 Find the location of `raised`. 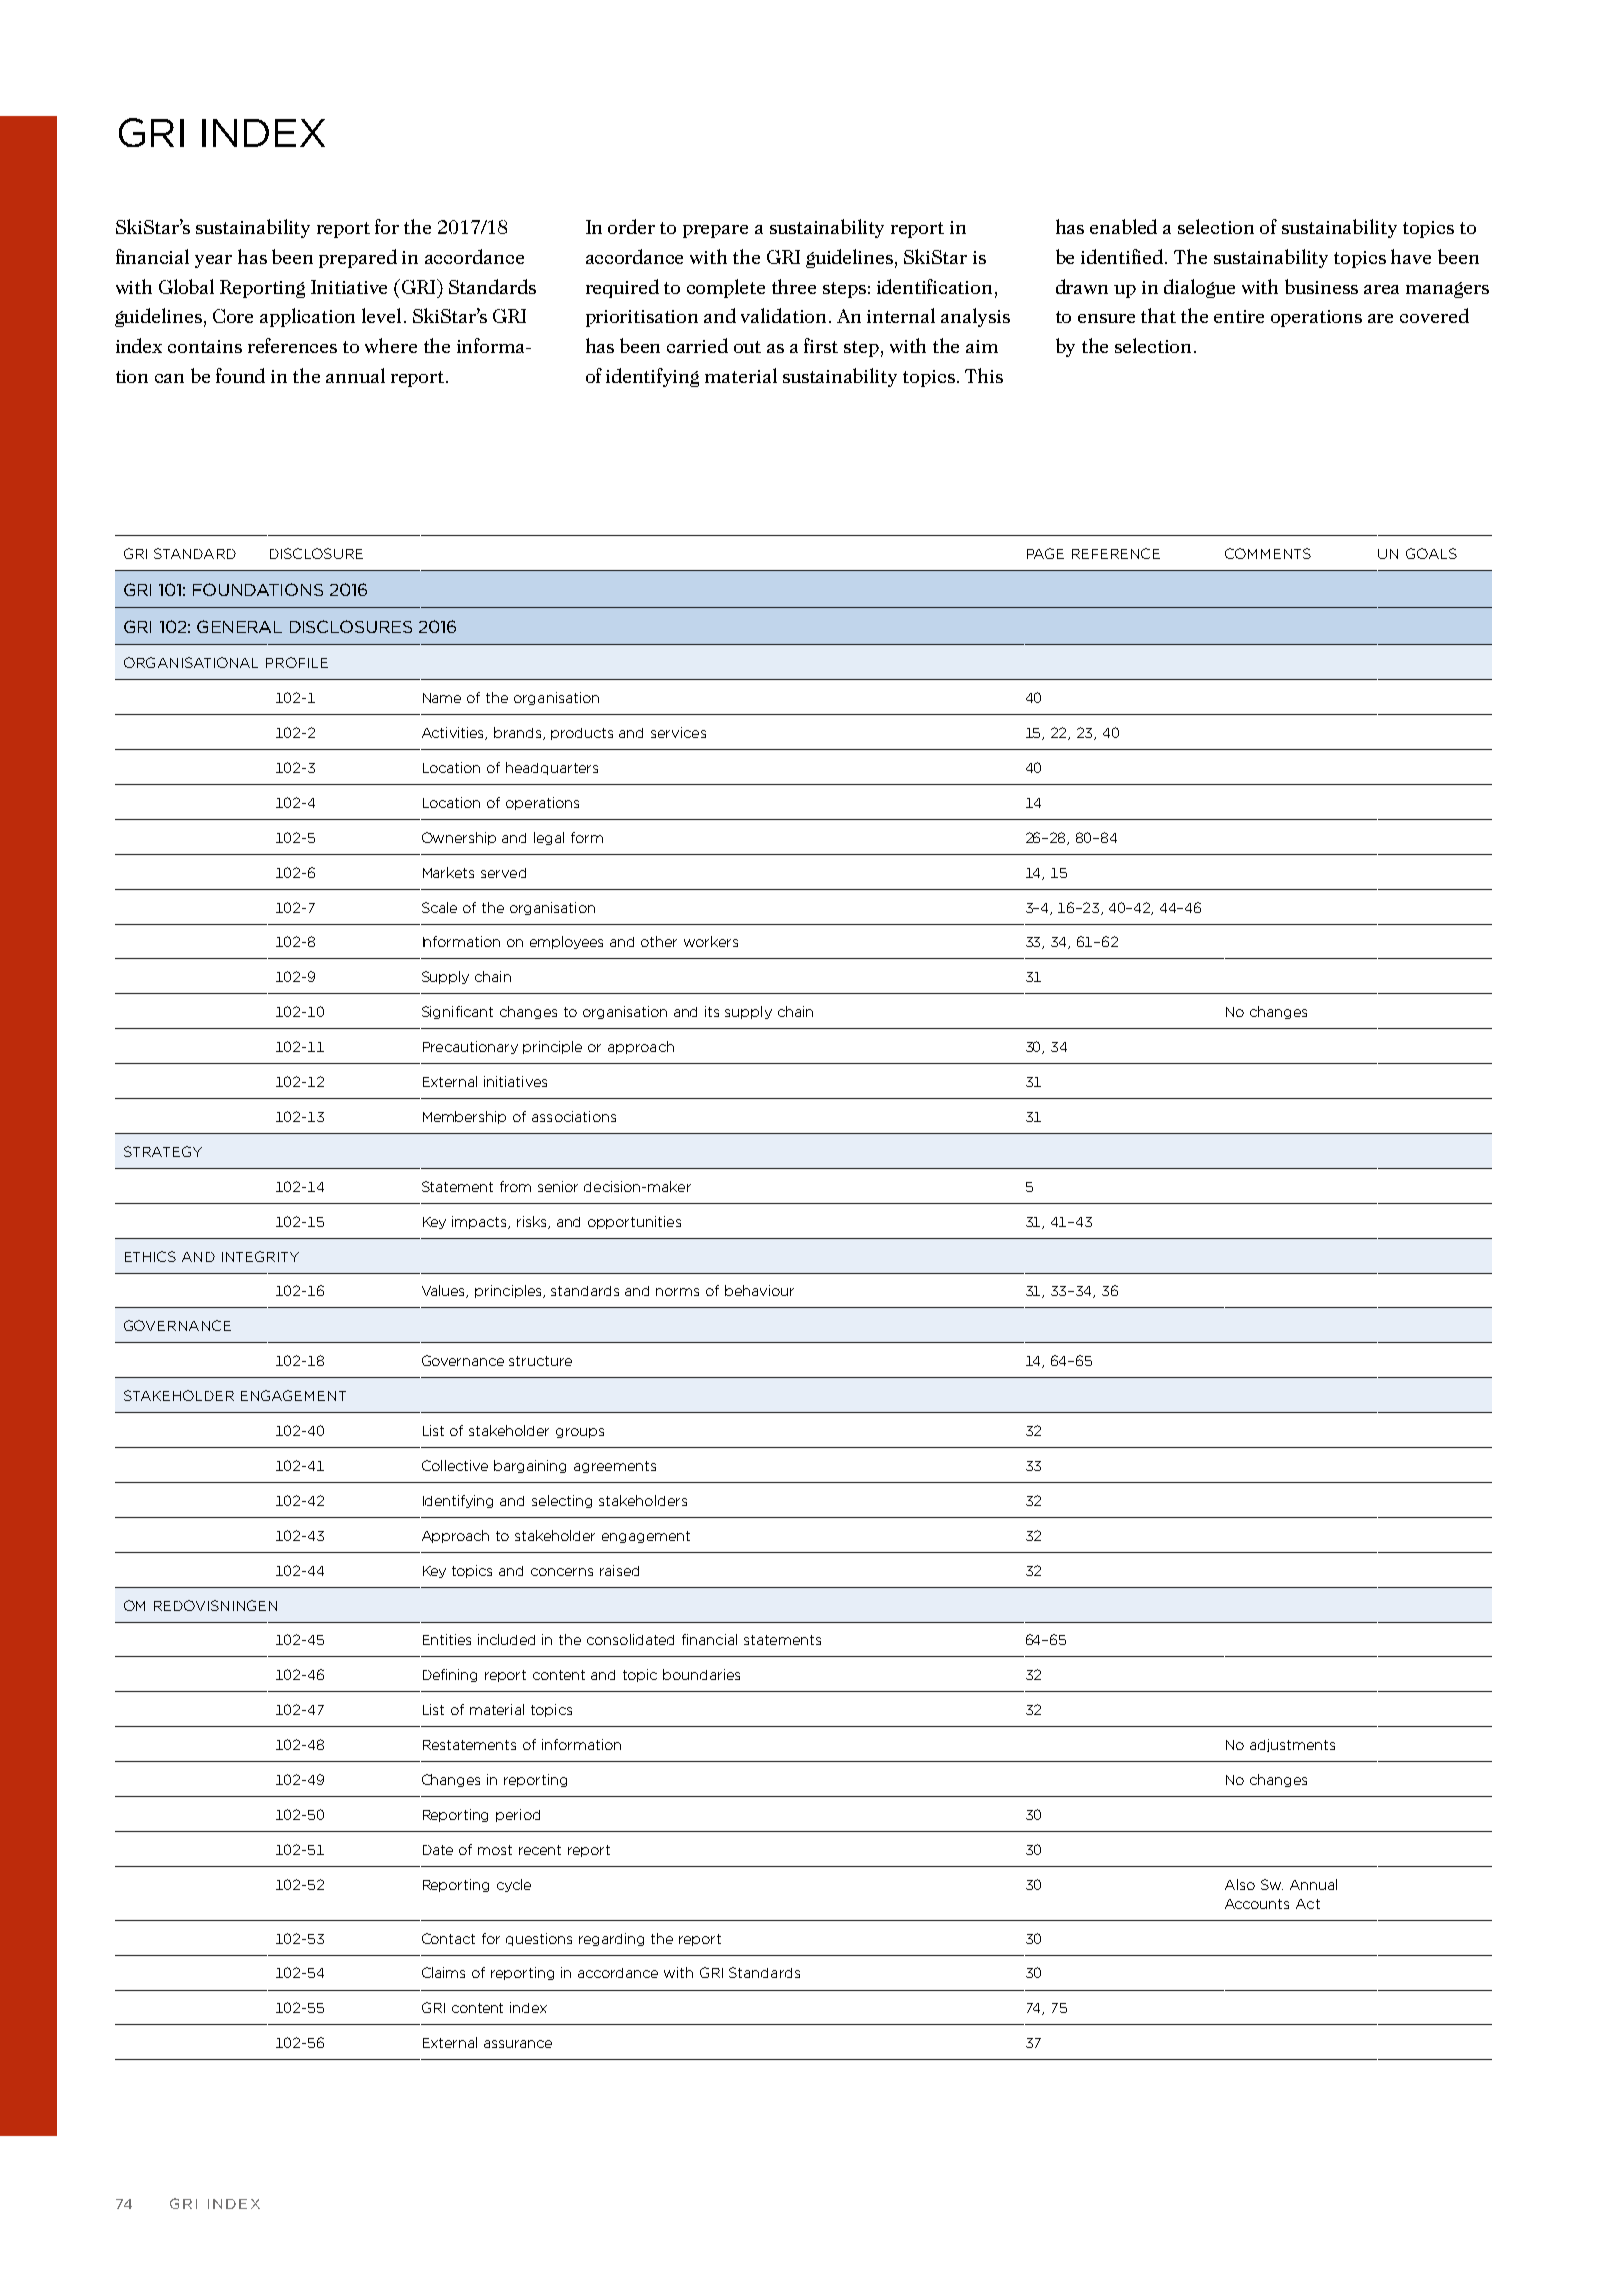

raised is located at coordinates (619, 1570).
